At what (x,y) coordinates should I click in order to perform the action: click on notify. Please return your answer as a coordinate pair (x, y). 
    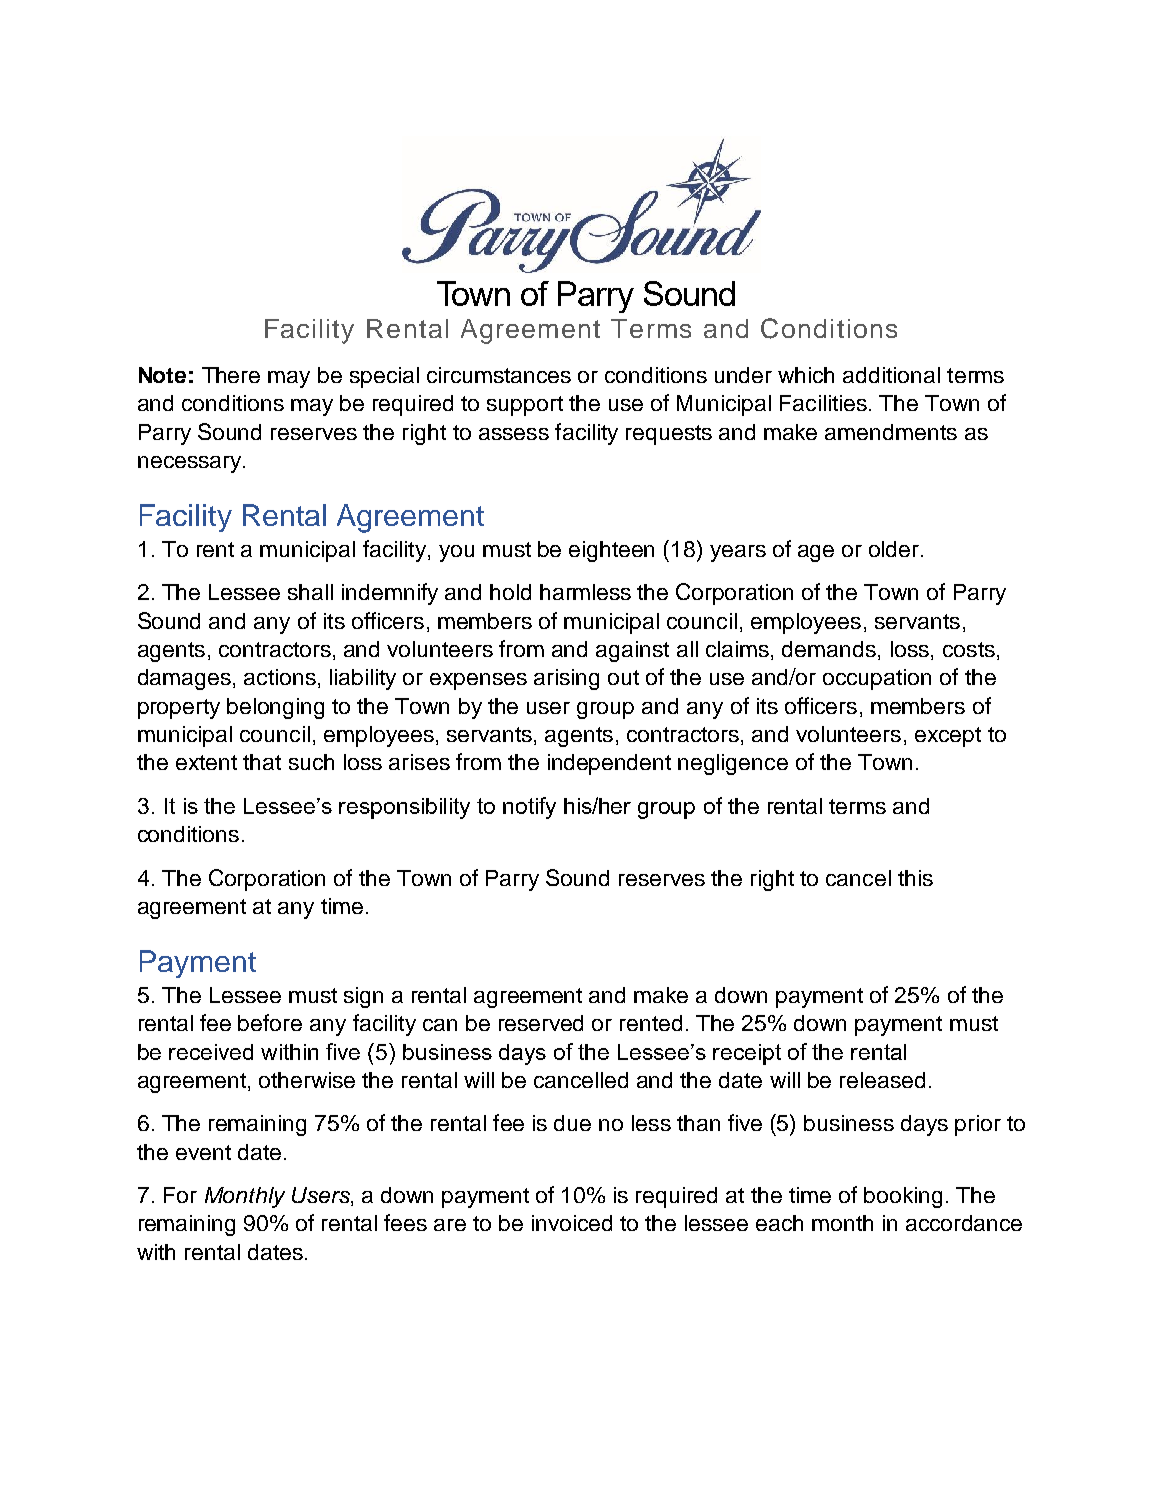
    Looking at the image, I should click on (529, 808).
